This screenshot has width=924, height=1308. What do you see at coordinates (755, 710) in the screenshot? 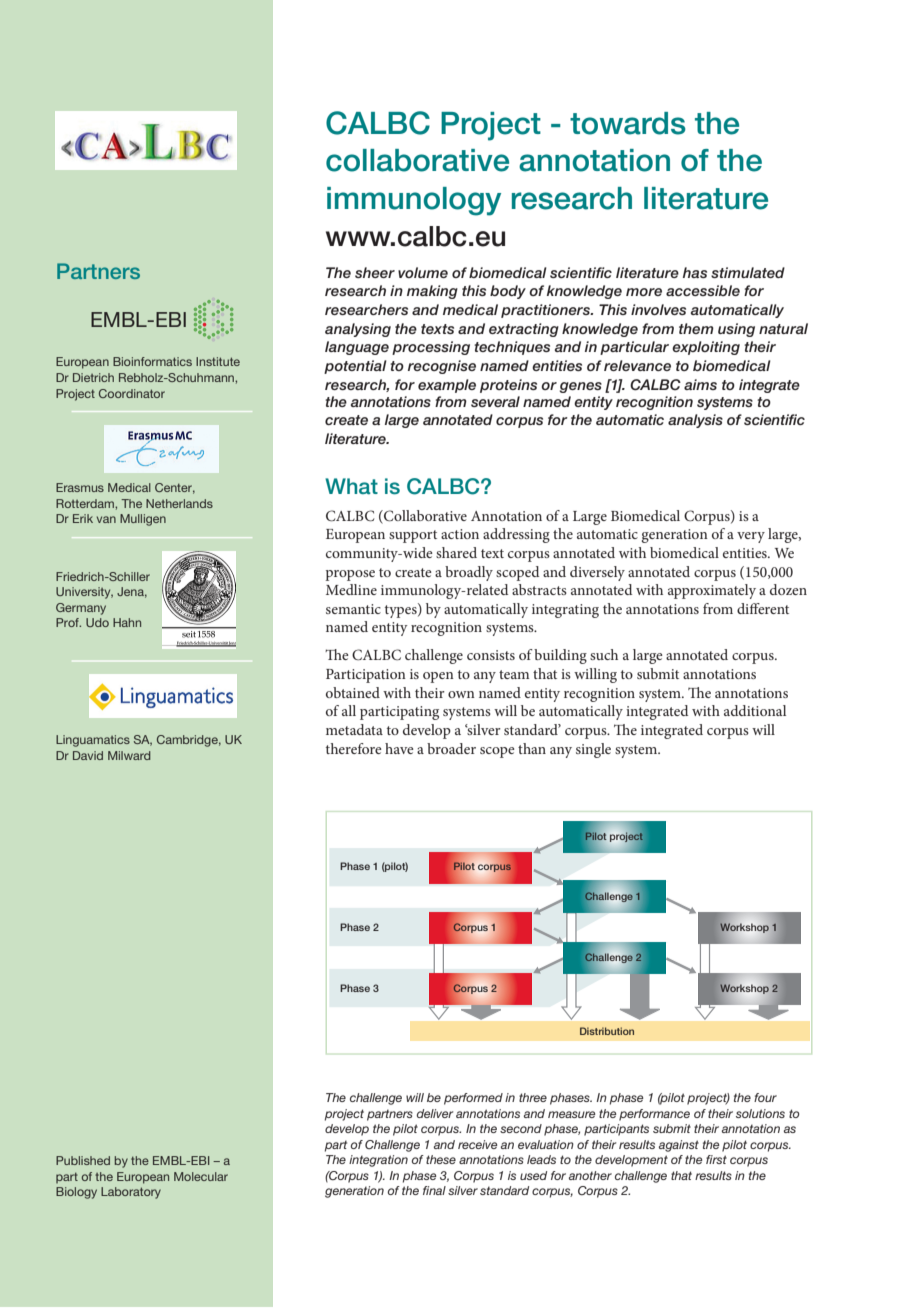
I see `additional` at bounding box center [755, 710].
